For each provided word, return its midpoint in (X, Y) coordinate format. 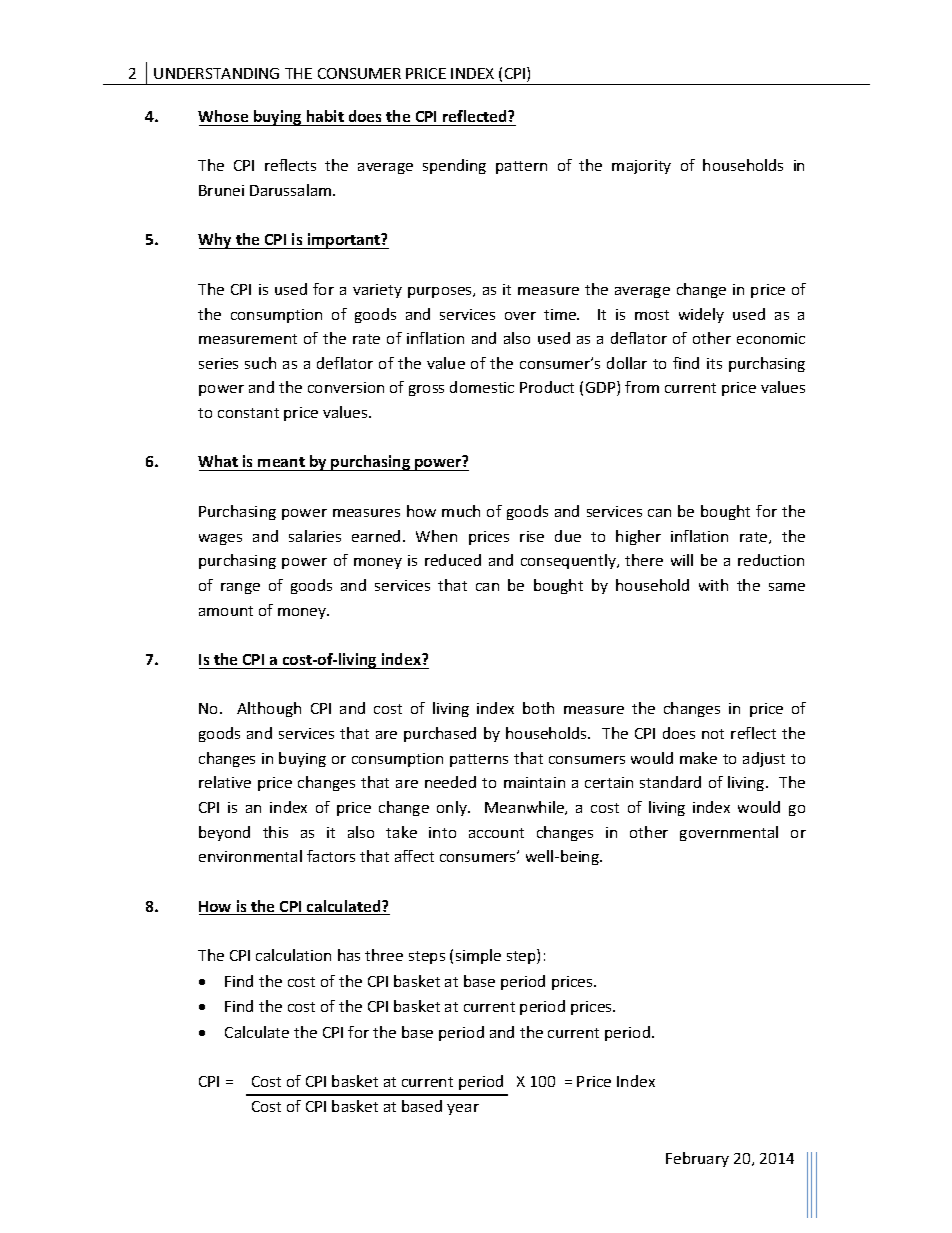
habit (325, 116)
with (713, 585)
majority (641, 167)
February (697, 1159)
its (714, 363)
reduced (453, 560)
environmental (250, 856)
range (240, 588)
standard (670, 782)
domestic (482, 387)
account (496, 833)
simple (478, 956)
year (463, 1109)
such (260, 363)
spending (454, 166)
